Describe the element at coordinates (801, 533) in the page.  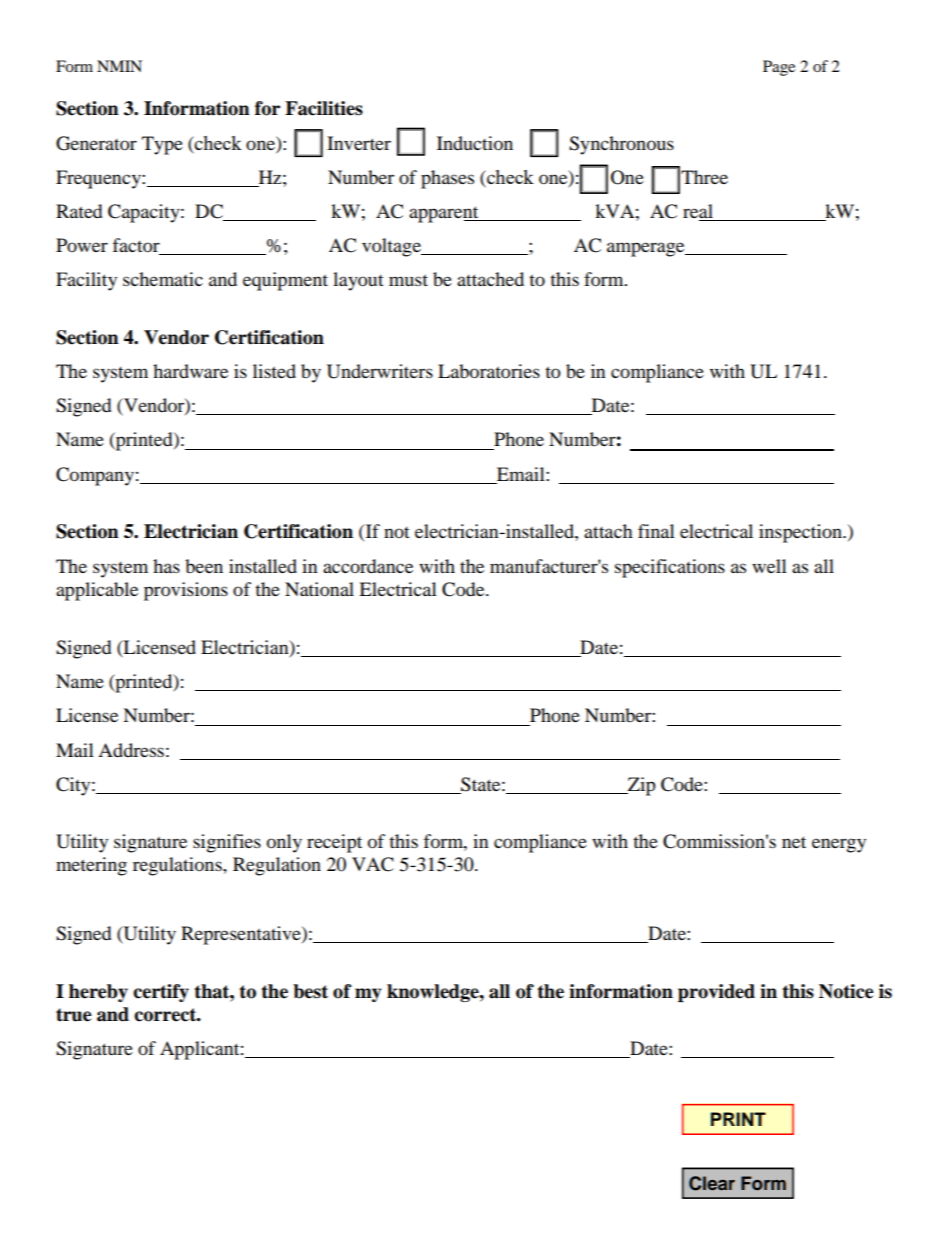
I see `inspection` at that location.
